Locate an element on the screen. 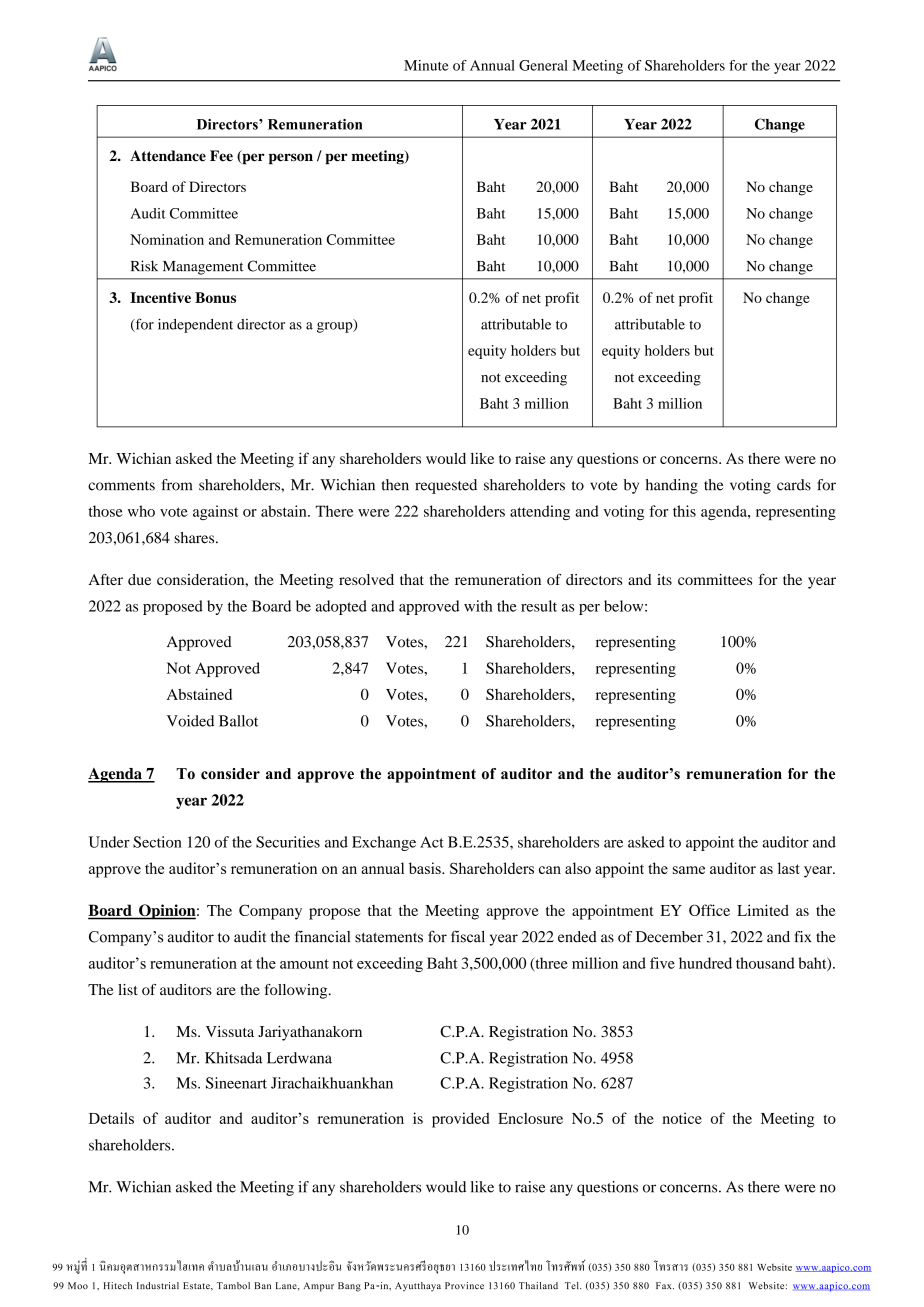 The width and height of the screenshot is (924, 1307). General is located at coordinates (543, 65).
